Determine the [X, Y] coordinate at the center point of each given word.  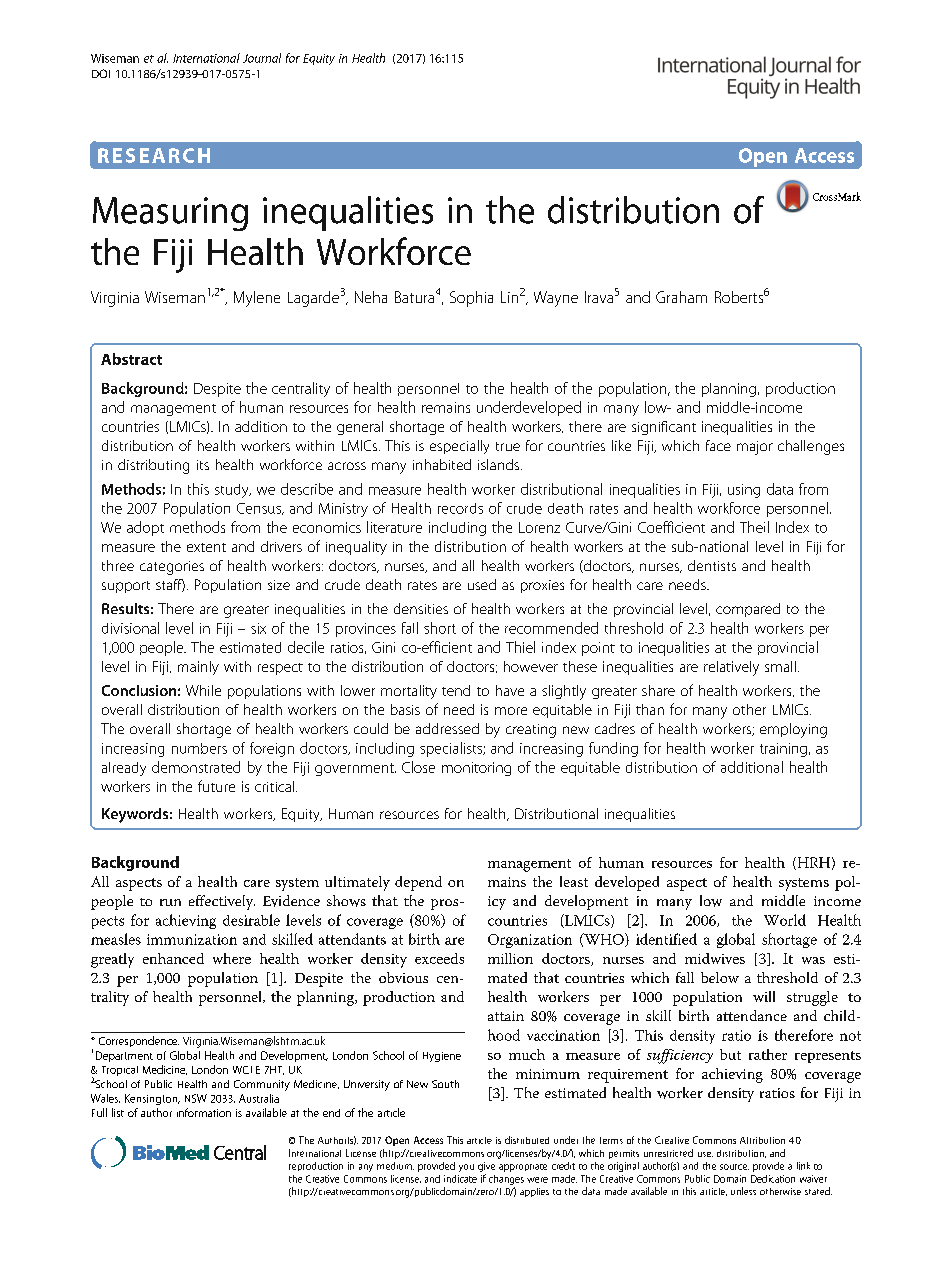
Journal [262, 58]
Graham [681, 297]
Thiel [520, 647]
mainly [198, 668]
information [204, 1112]
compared [748, 610]
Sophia [471, 299]
